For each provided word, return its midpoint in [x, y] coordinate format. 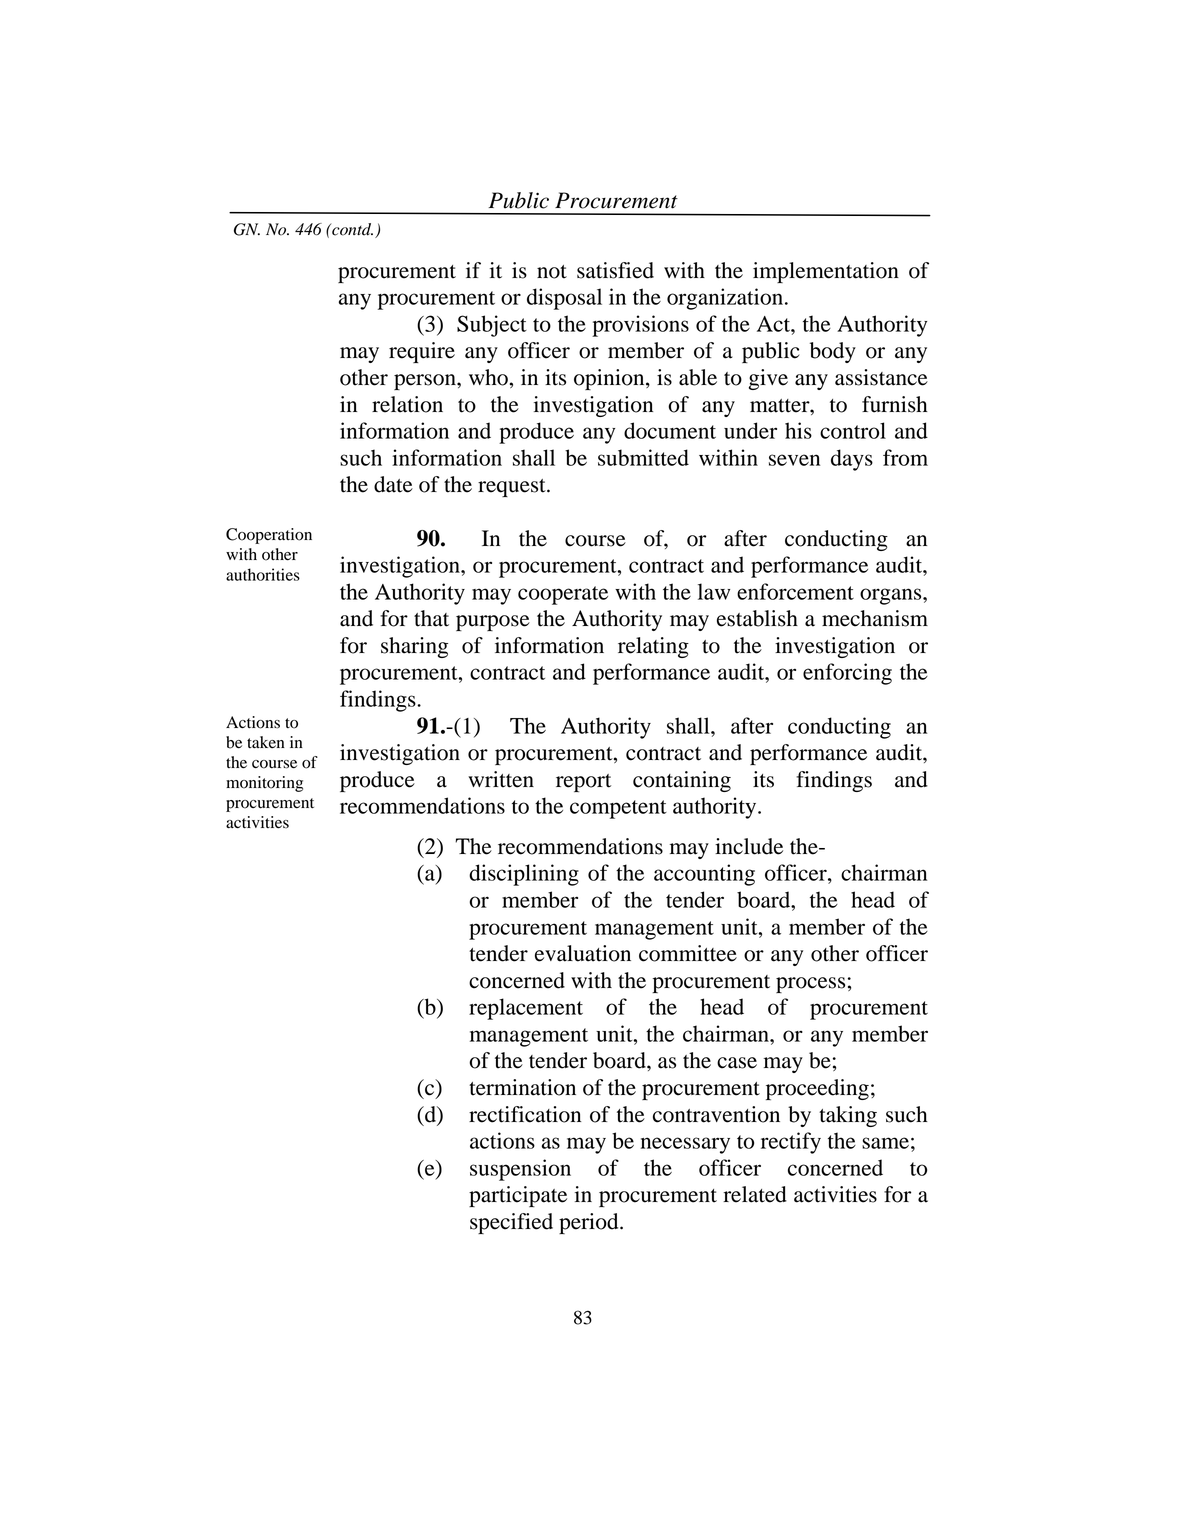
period [590, 1223]
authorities [263, 574]
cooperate [563, 595]
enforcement [795, 591]
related [755, 1194]
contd [351, 229]
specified [511, 1223]
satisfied [615, 270]
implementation [826, 272]
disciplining [524, 875]
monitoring [264, 784]
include [749, 846]
